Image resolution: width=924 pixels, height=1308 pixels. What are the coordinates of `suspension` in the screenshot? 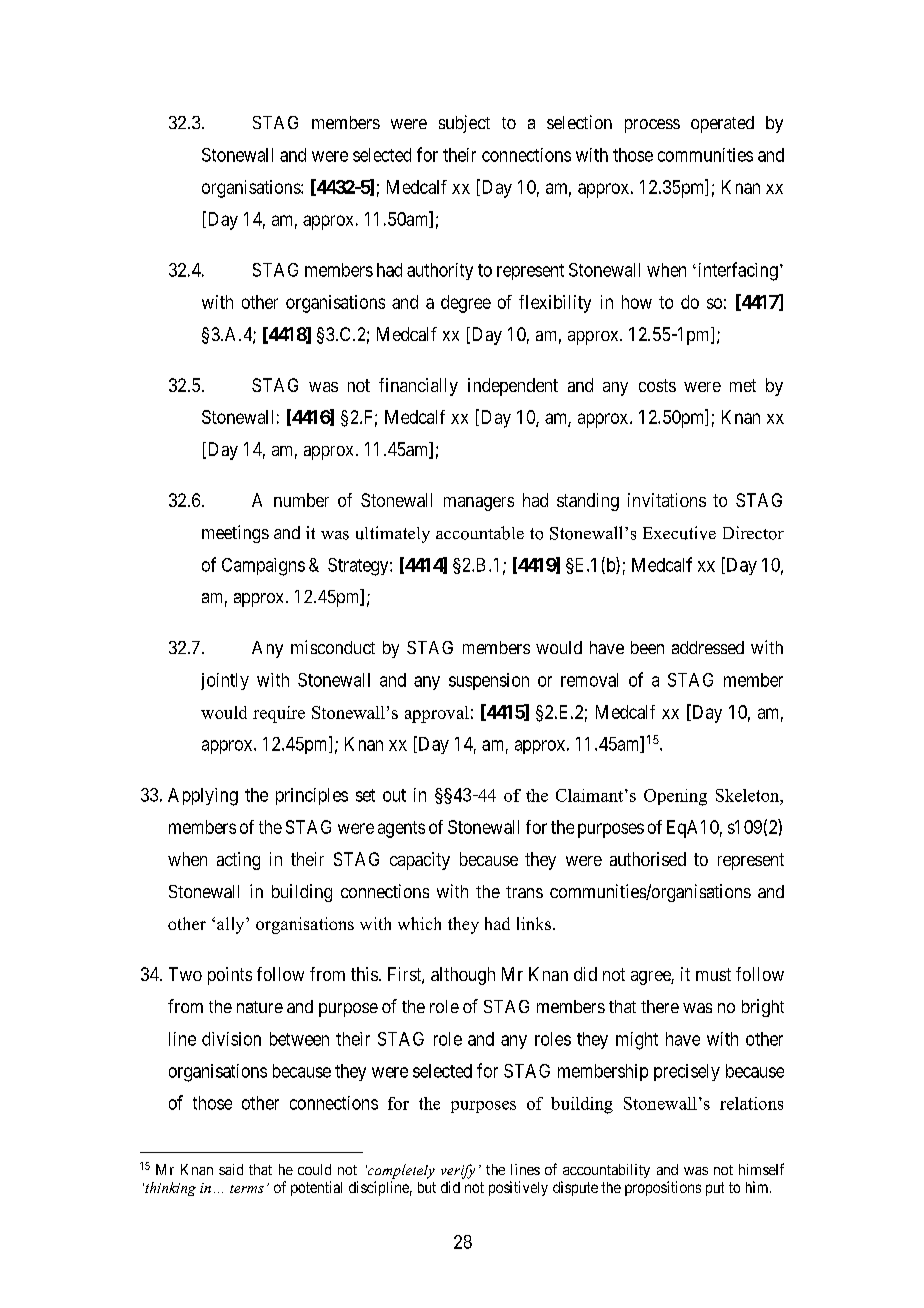 It's located at (489, 681).
